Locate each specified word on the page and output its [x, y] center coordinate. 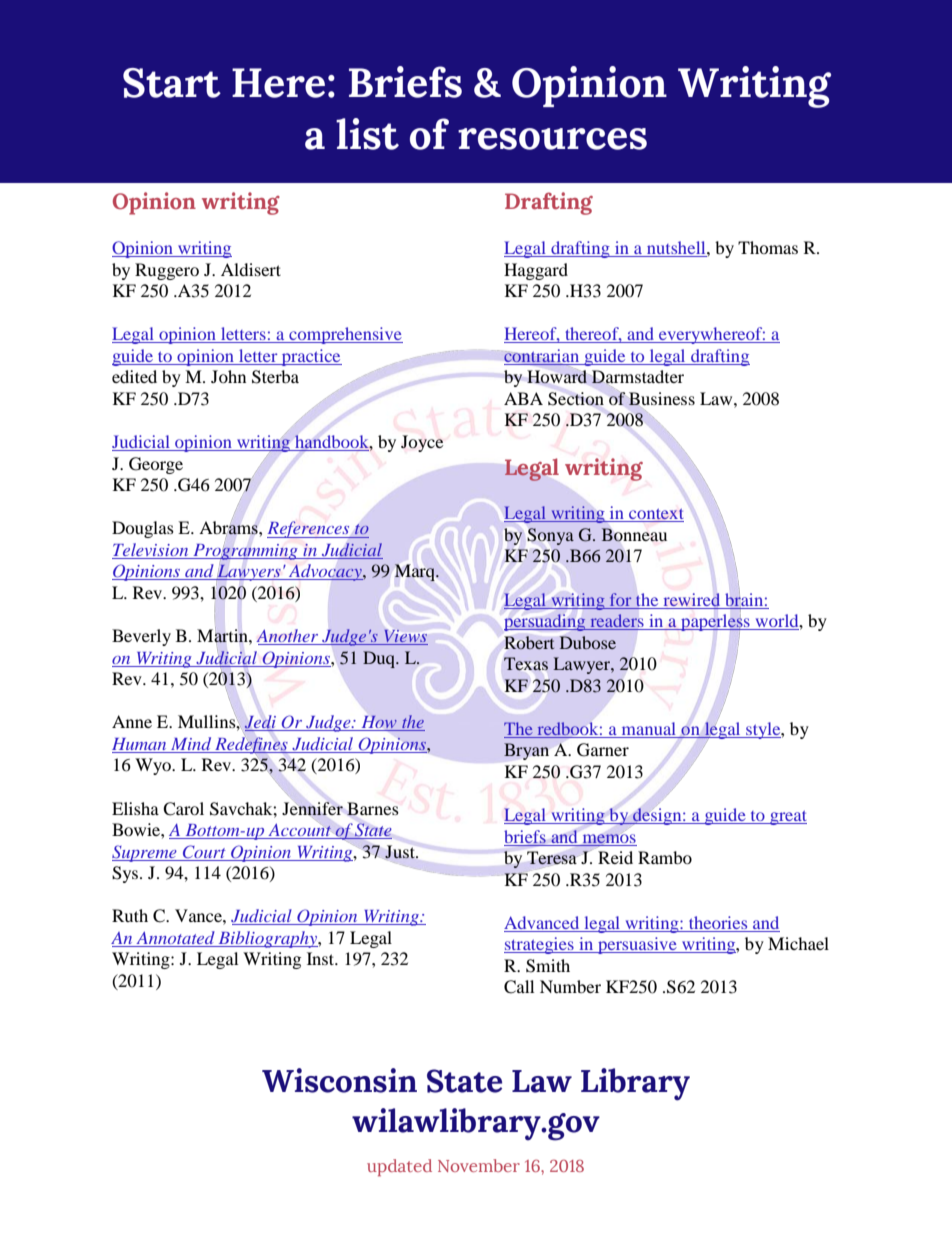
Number [570, 986]
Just [401, 851]
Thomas [768, 247]
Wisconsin [339, 1080]
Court [204, 852]
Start [172, 83]
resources [552, 139]
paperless [715, 624]
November [479, 1165]
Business [661, 398]
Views [405, 637]
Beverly [141, 637]
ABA [523, 398]
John [228, 376]
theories [718, 922]
